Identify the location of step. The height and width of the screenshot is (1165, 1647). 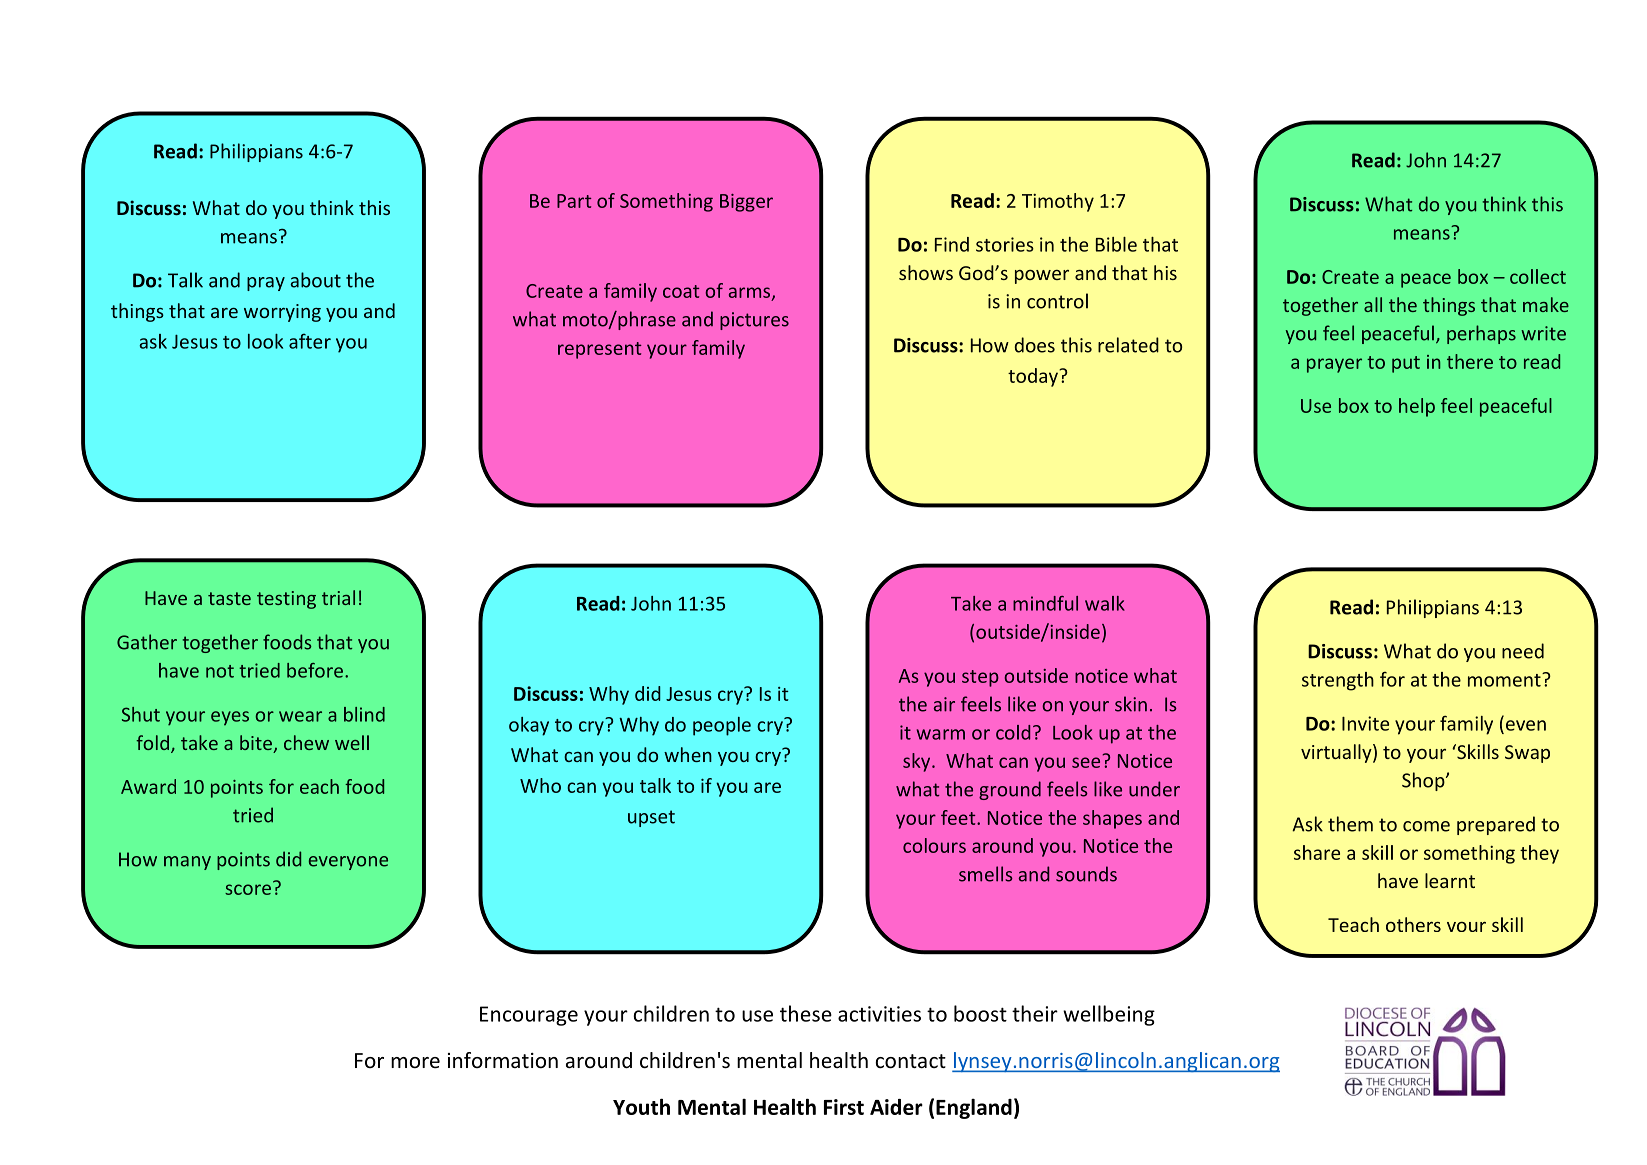
(980, 678).
